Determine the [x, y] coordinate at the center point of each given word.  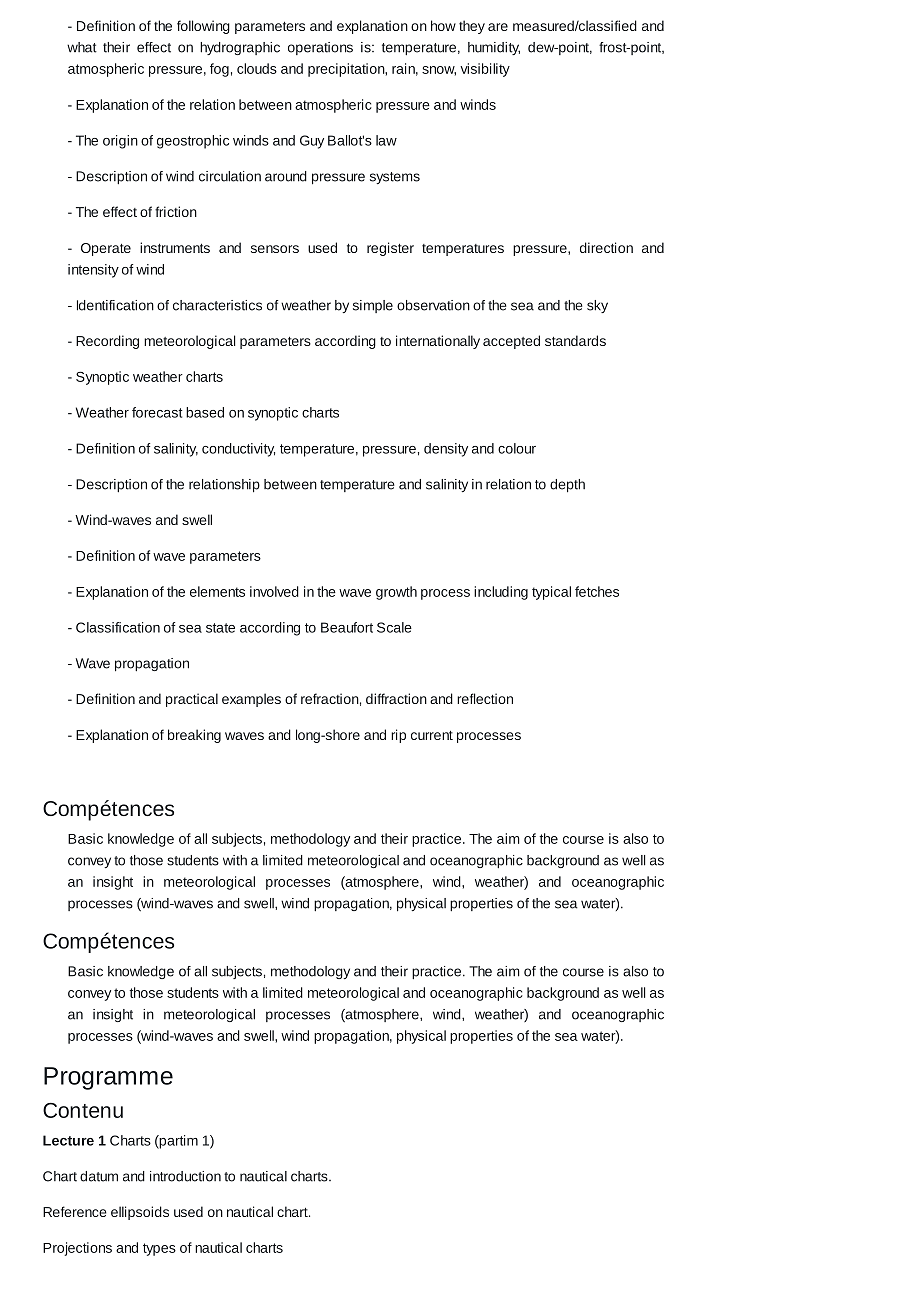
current [432, 735]
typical [551, 593]
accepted [511, 342]
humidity [494, 48]
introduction [185, 1176]
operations [320, 48]
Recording [107, 342]
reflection [485, 698]
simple [373, 306]
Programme [108, 1078]
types [159, 1249]
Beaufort [347, 627]
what [82, 47]
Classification [118, 627]
